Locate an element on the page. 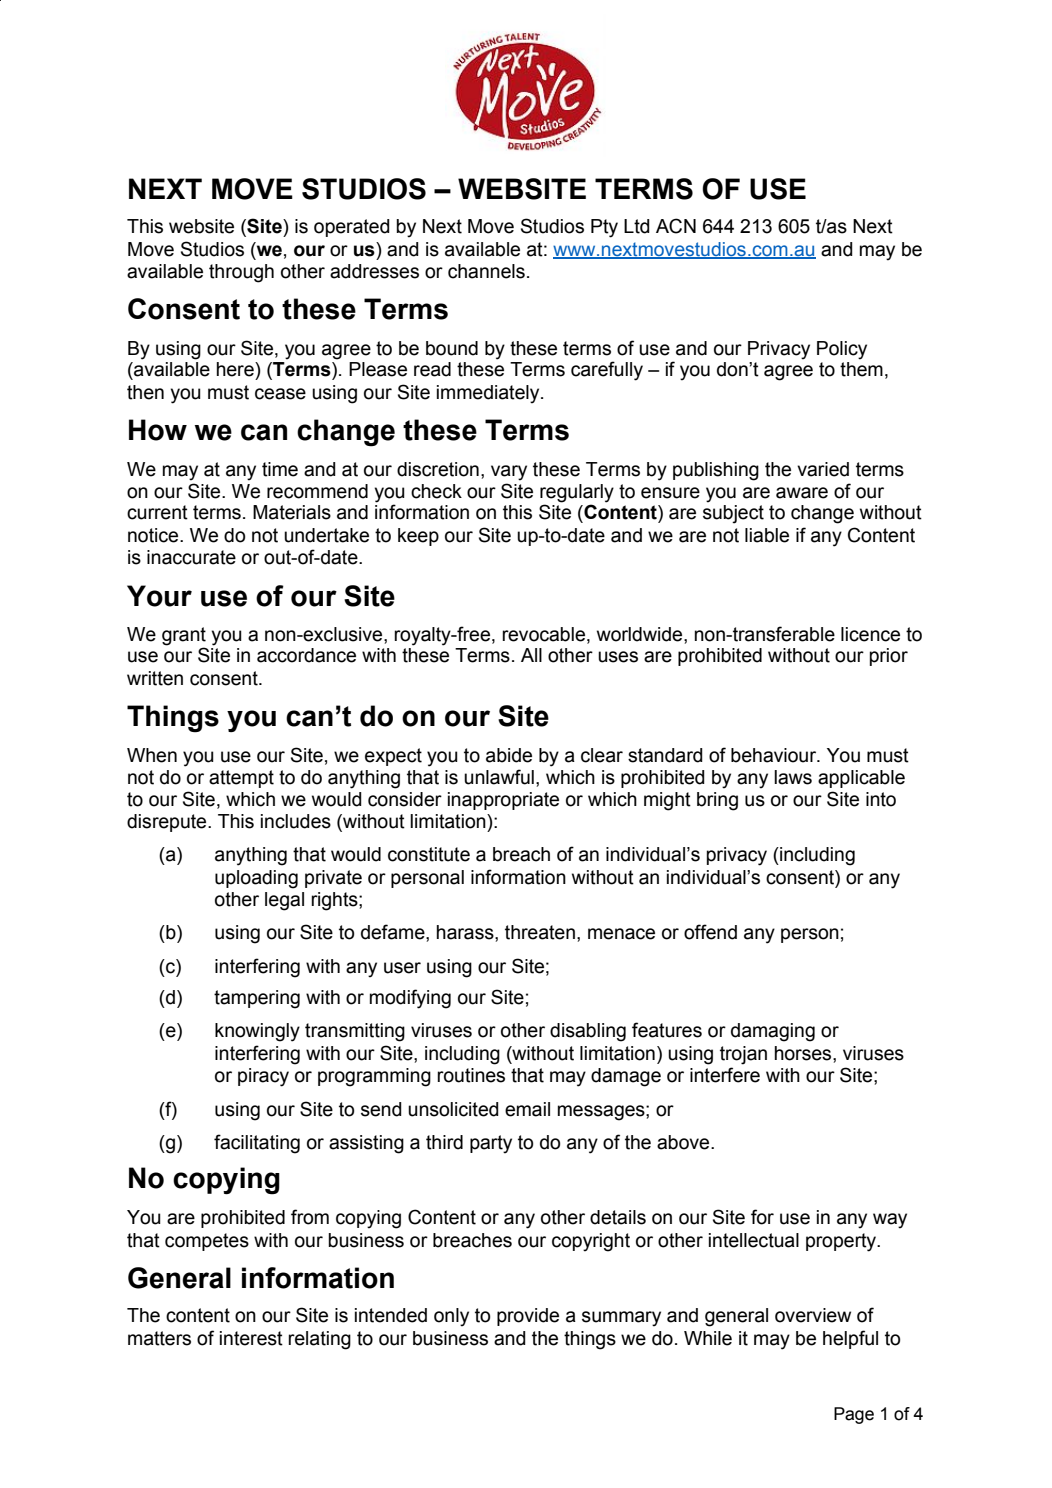 The image size is (1052, 1488). disabling is located at coordinates (588, 1032).
